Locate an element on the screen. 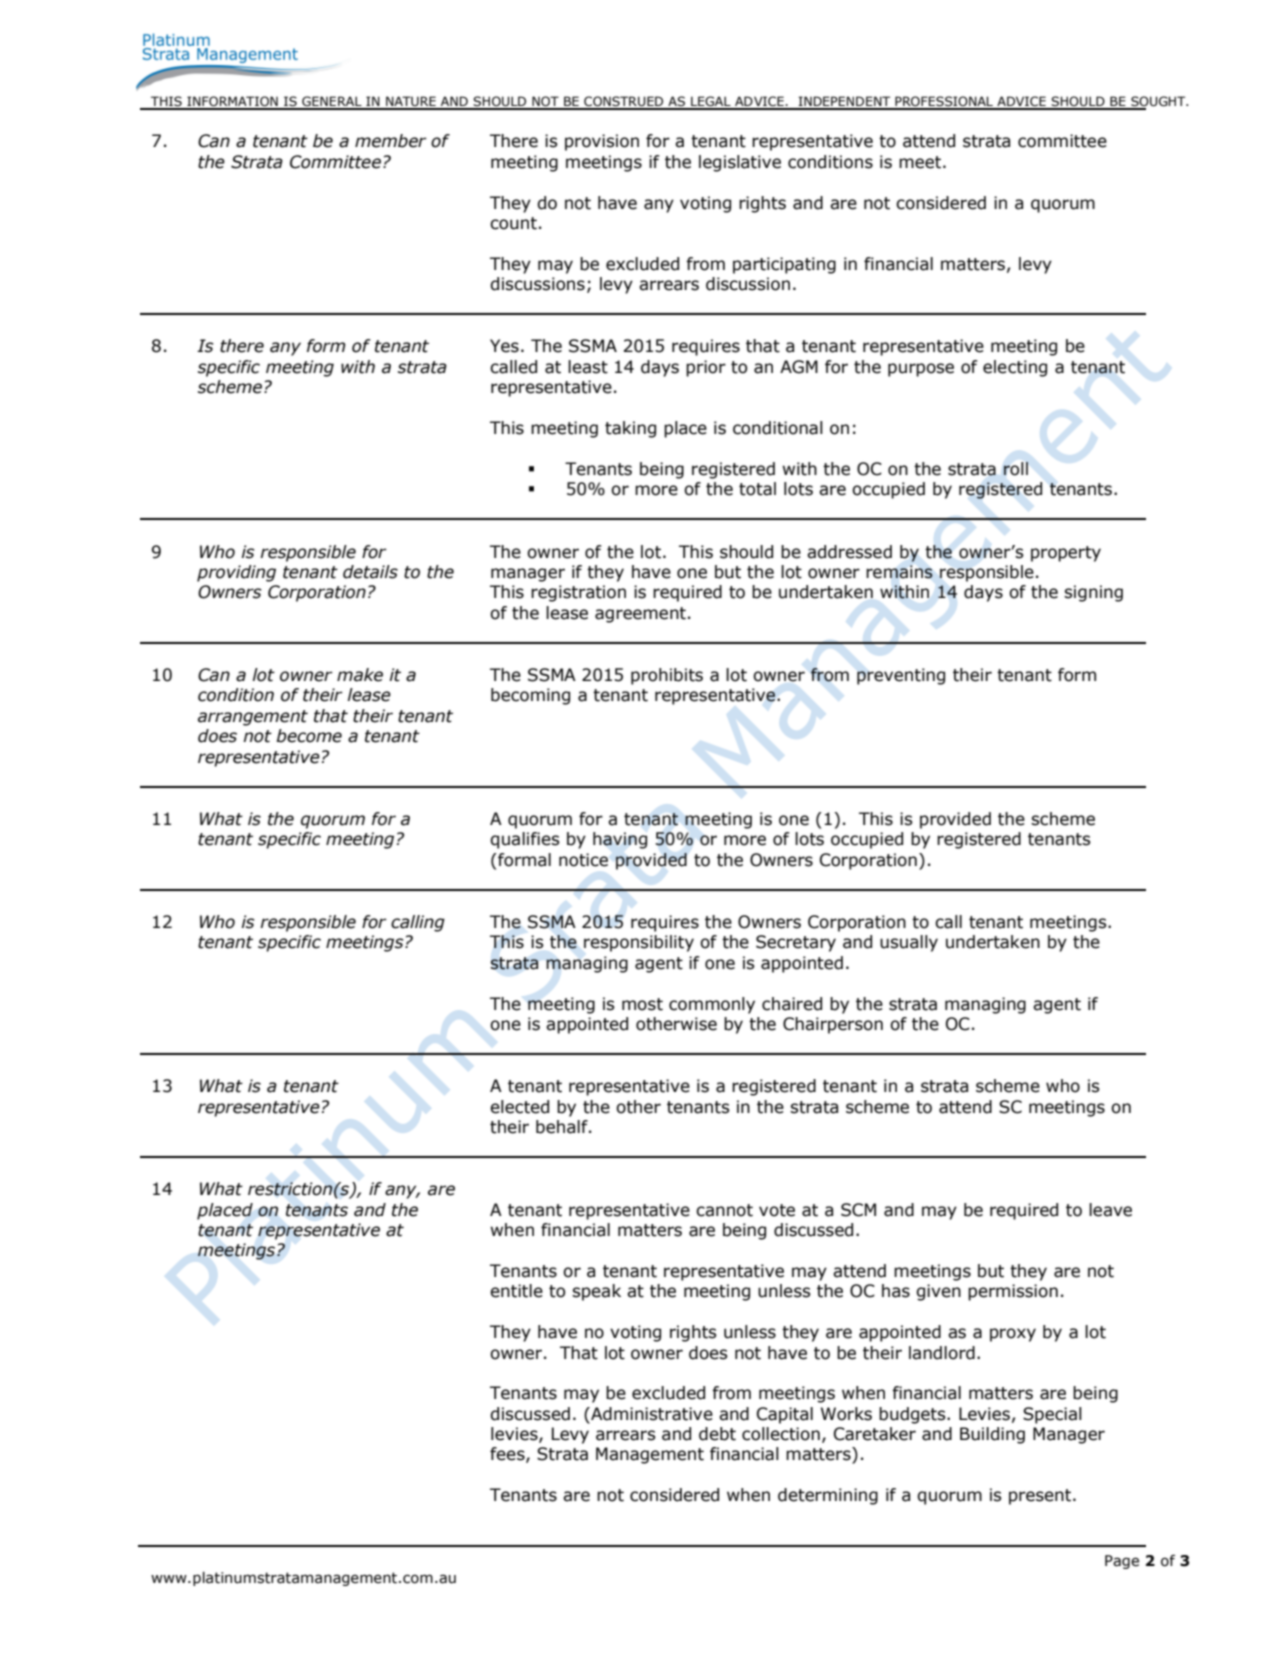 The image size is (1285, 1662). PROFESSIONAL is located at coordinates (944, 102).
